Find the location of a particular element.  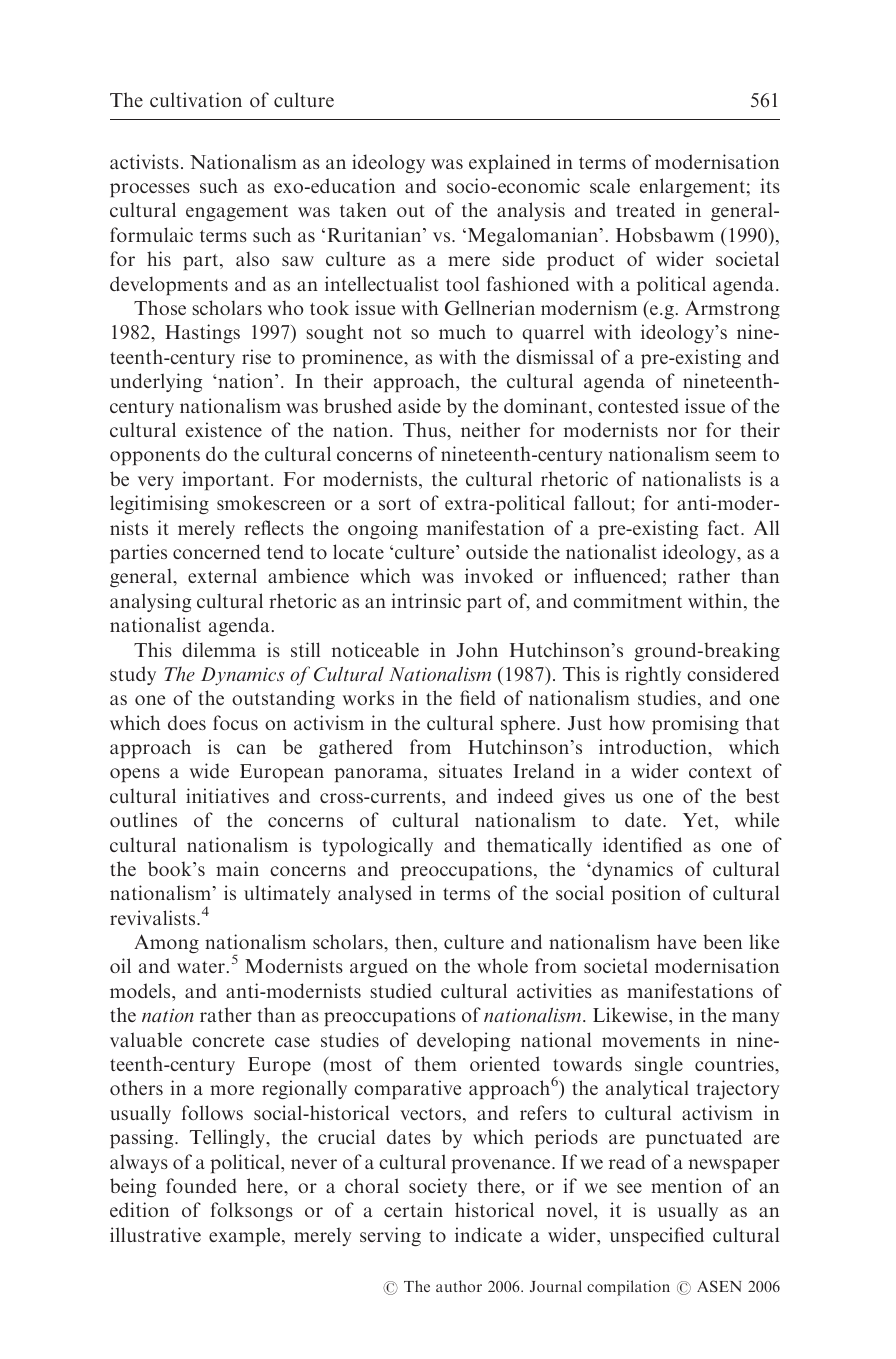

cultivation is located at coordinates (196, 99).
